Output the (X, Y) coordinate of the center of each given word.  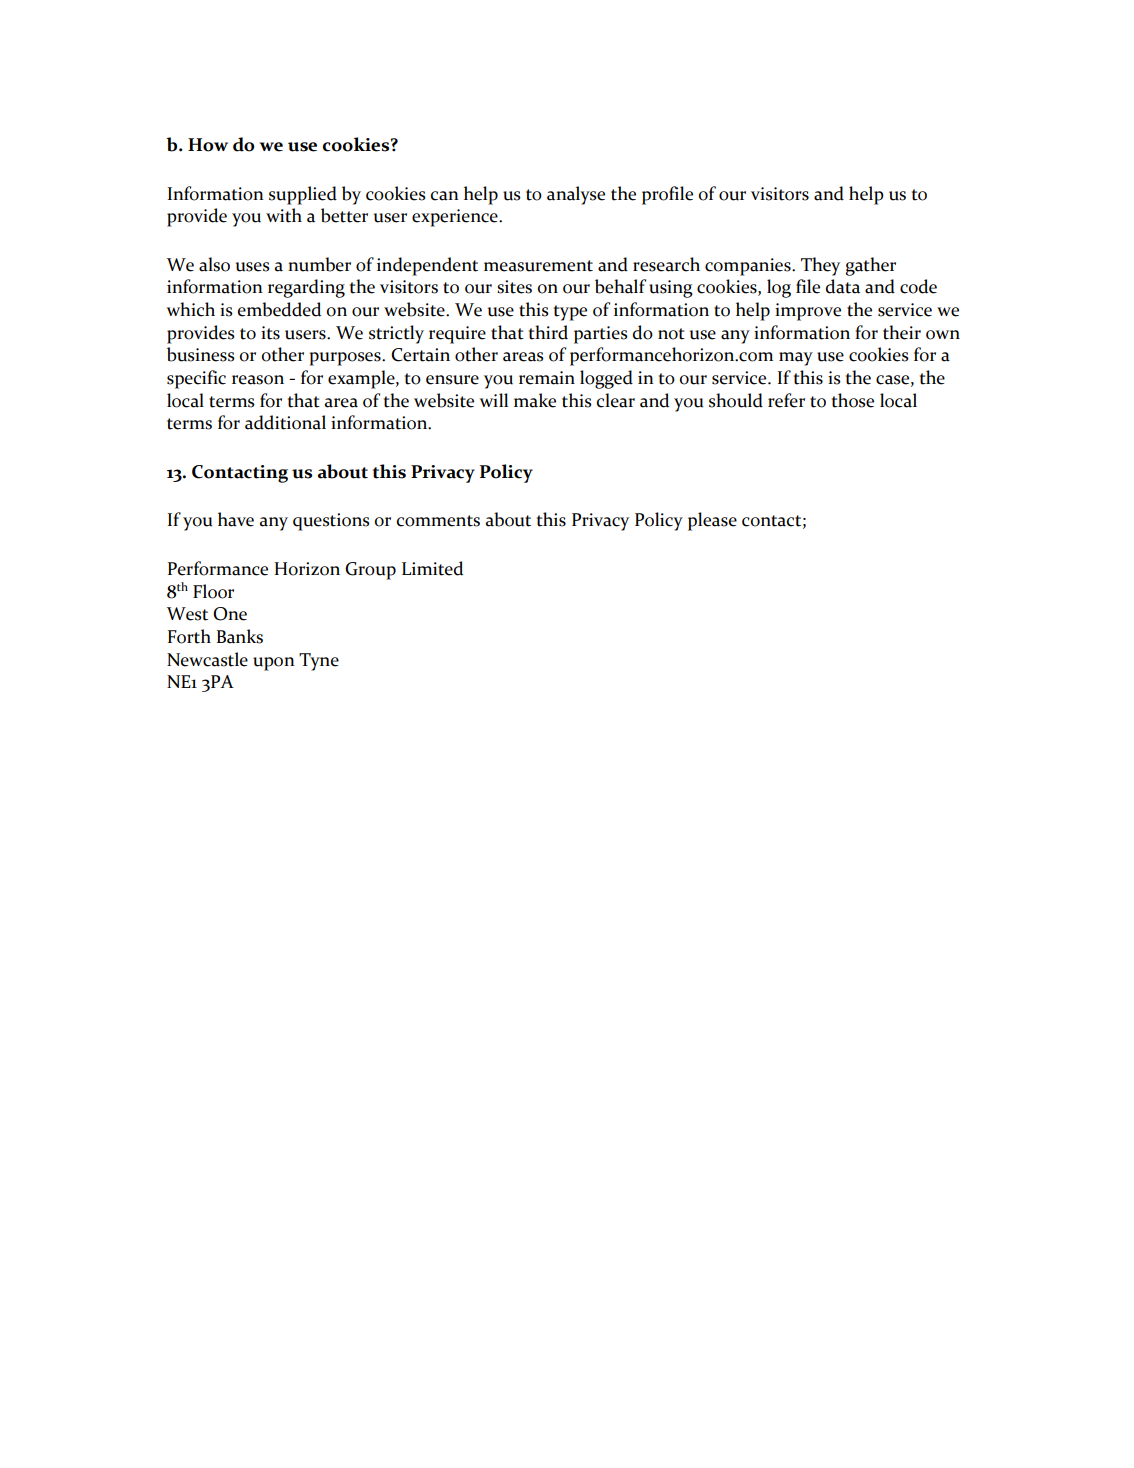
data (843, 286)
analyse (576, 195)
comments (438, 521)
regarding (306, 288)
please (712, 521)
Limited (432, 568)
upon (273, 664)
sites (514, 287)
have (236, 519)
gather (871, 266)
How (208, 145)
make (535, 400)
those (853, 400)
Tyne (319, 662)
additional (285, 422)
